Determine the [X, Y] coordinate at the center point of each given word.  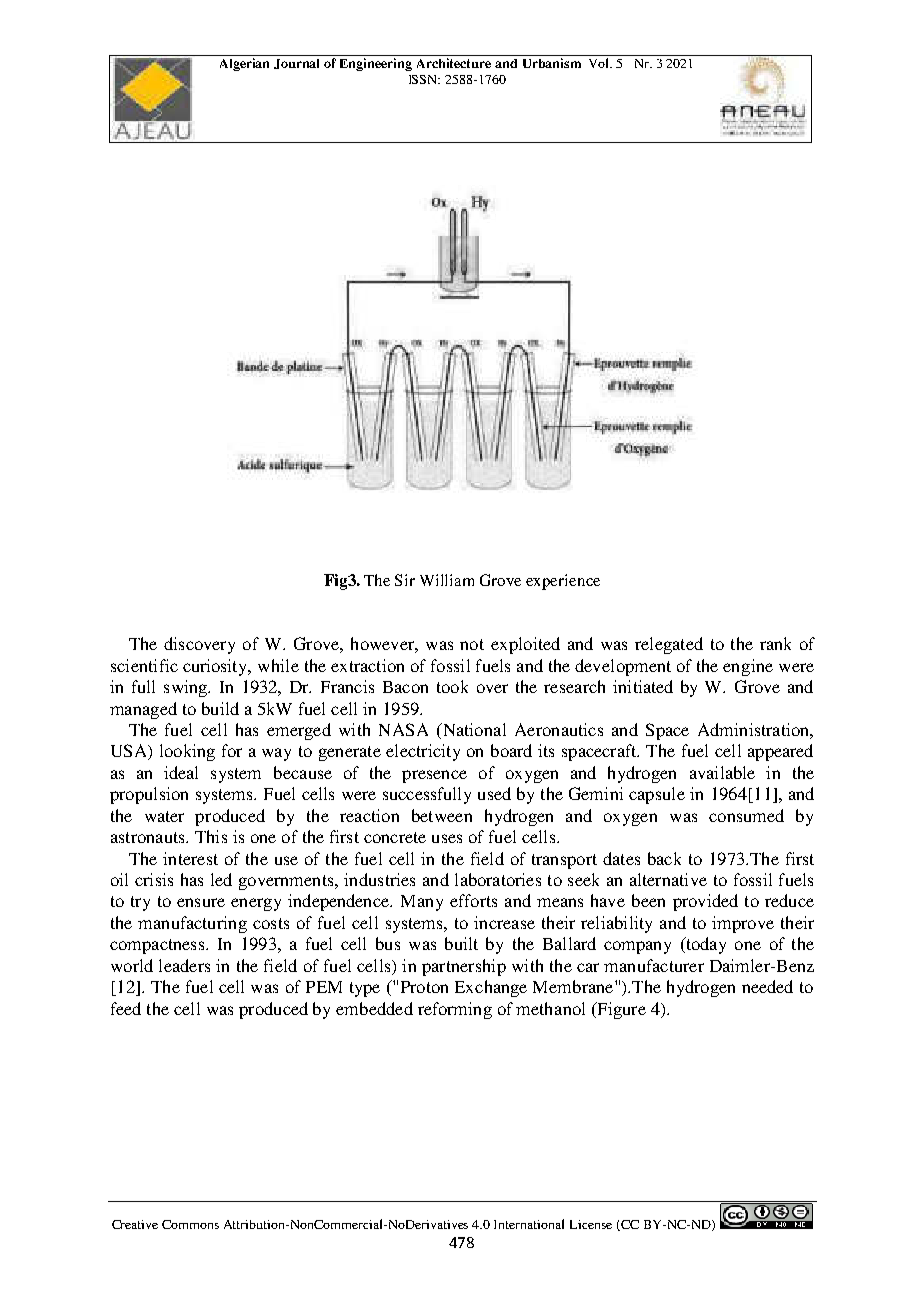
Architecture [454, 63]
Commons [190, 1224]
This [211, 836]
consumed [746, 815]
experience [563, 582]
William [447, 580]
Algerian [244, 64]
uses [447, 838]
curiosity [216, 667]
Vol [600, 63]
